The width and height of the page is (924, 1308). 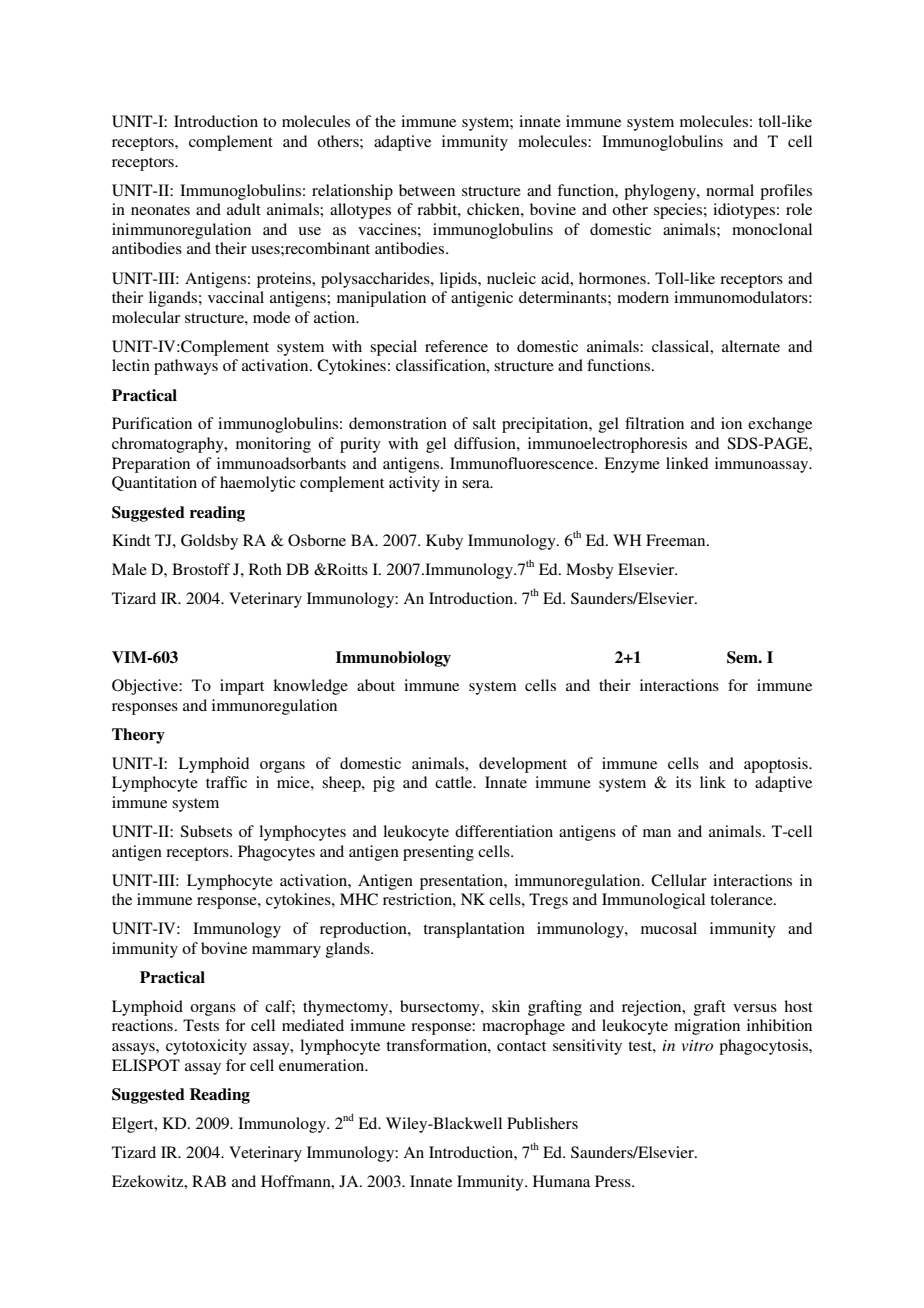 What do you see at coordinates (376, 685) in the page?
I see `about` at bounding box center [376, 685].
